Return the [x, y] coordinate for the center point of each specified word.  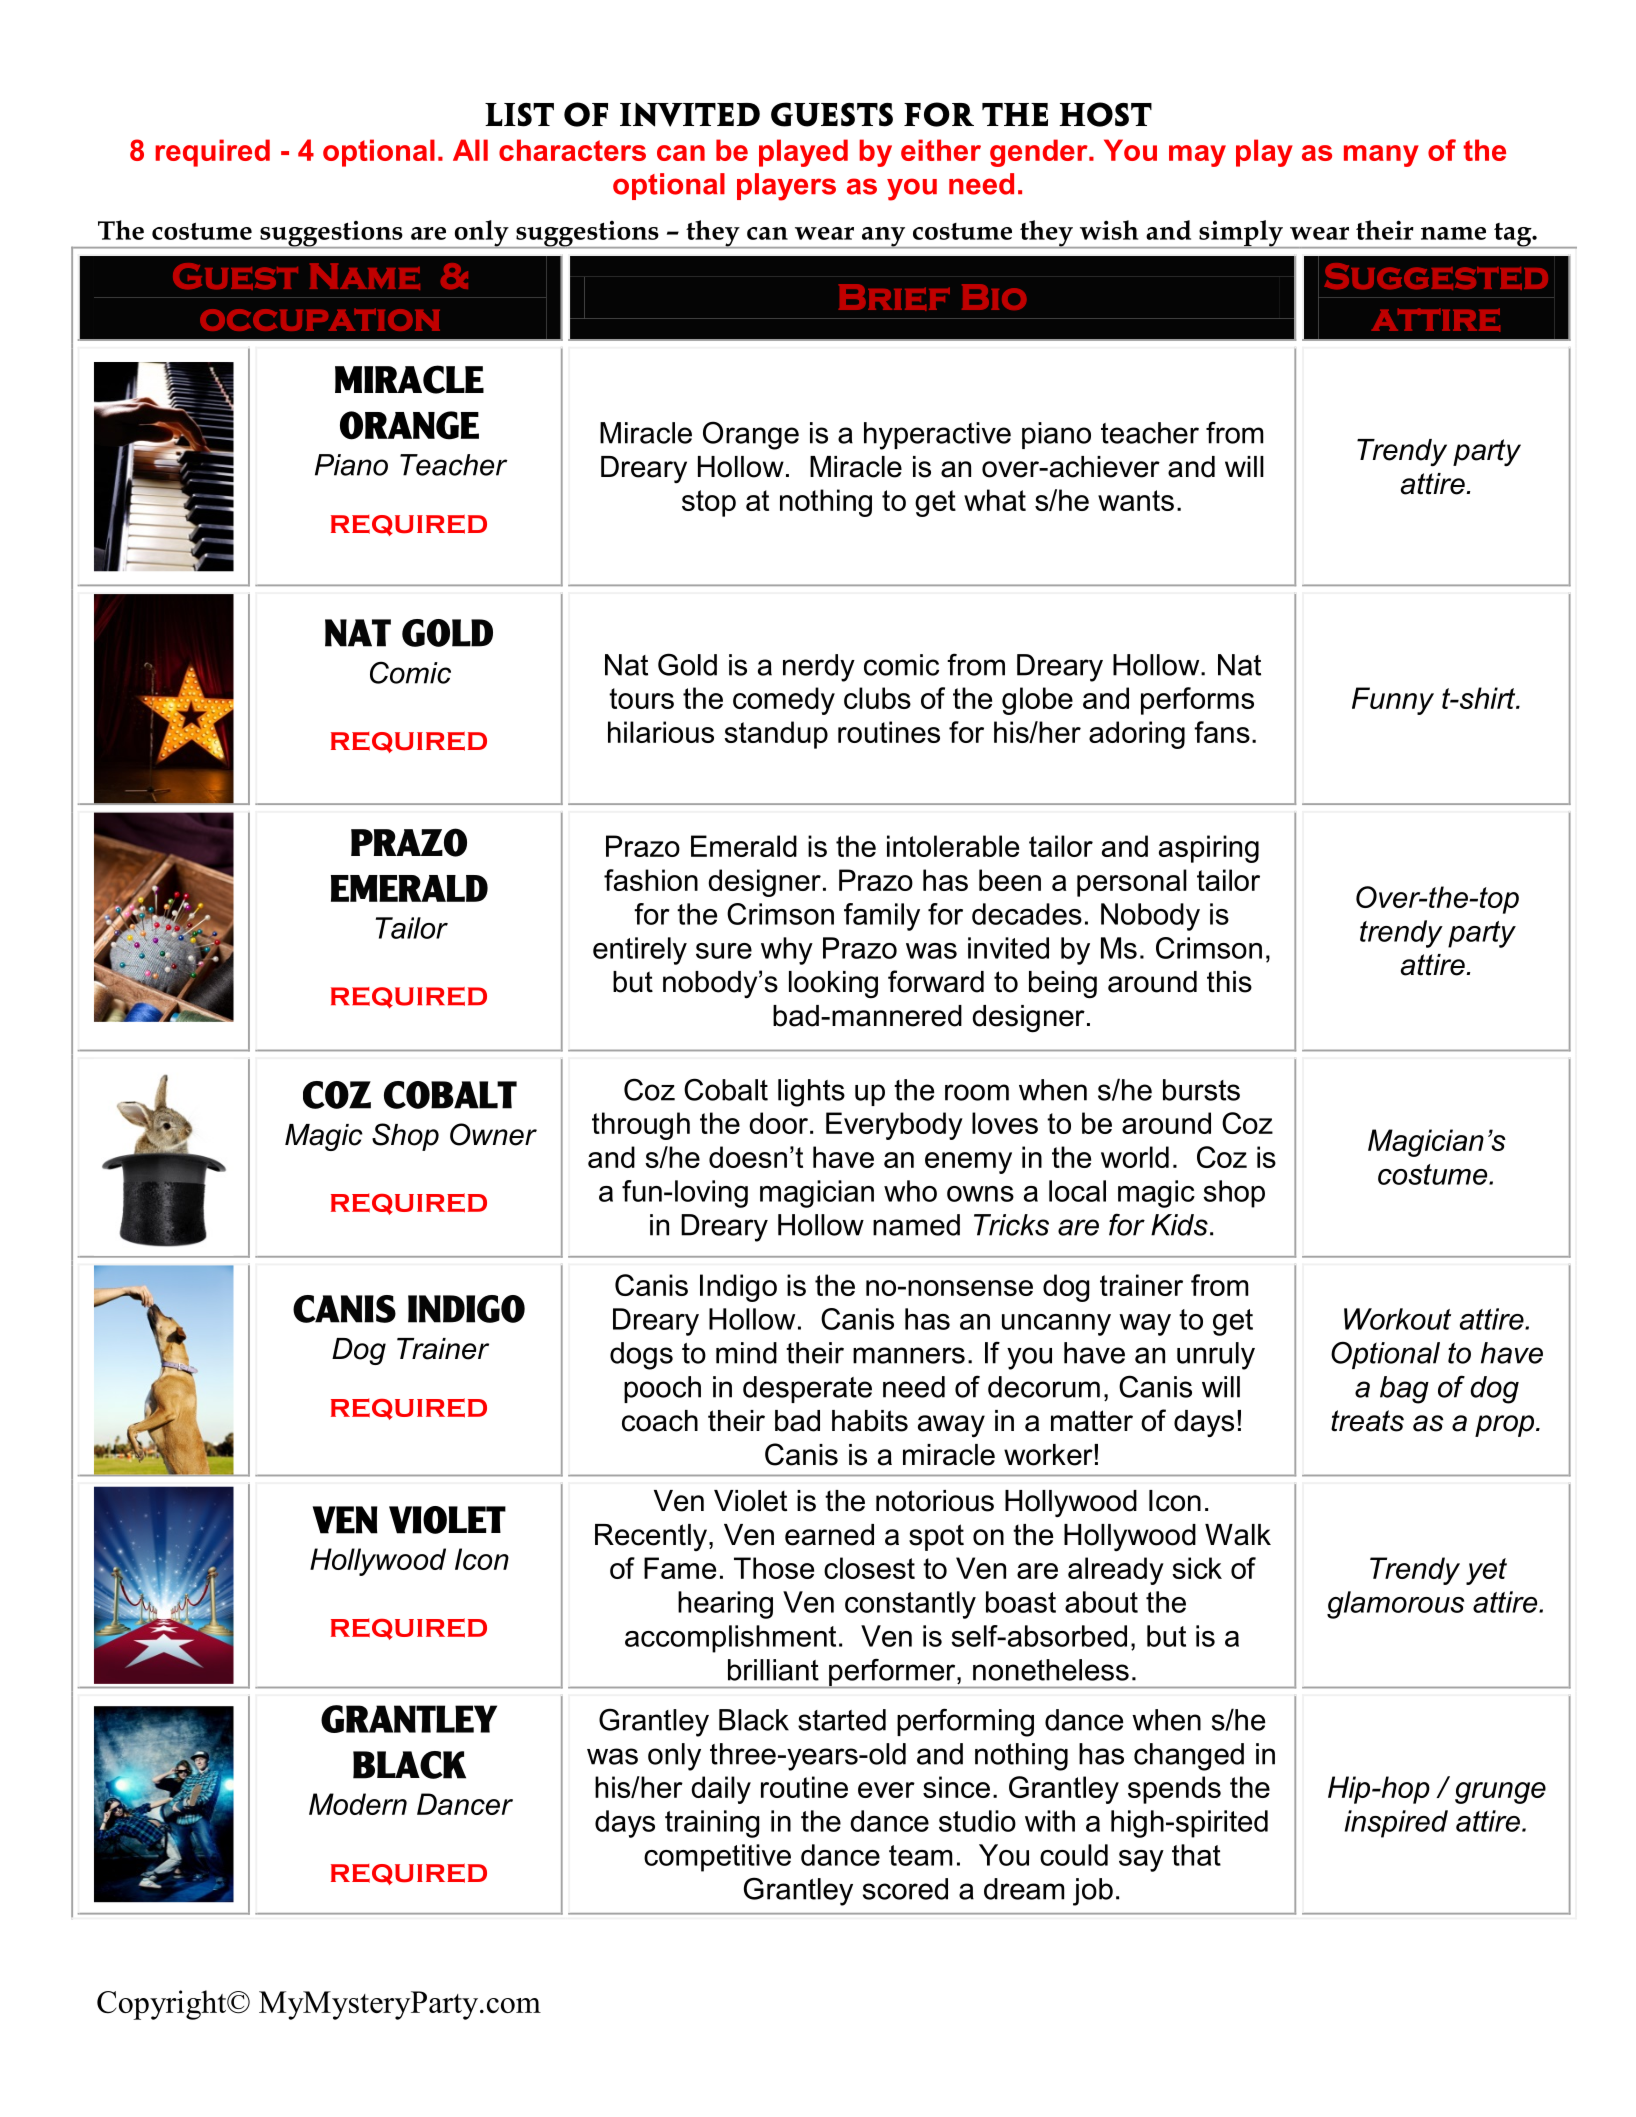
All [470, 150]
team [920, 1855]
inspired [1396, 1824]
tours [641, 698]
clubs [877, 698]
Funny [1393, 701]
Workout [1397, 1319]
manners [909, 1355]
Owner [493, 1134]
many [1381, 156]
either [941, 150]
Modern [358, 1804]
